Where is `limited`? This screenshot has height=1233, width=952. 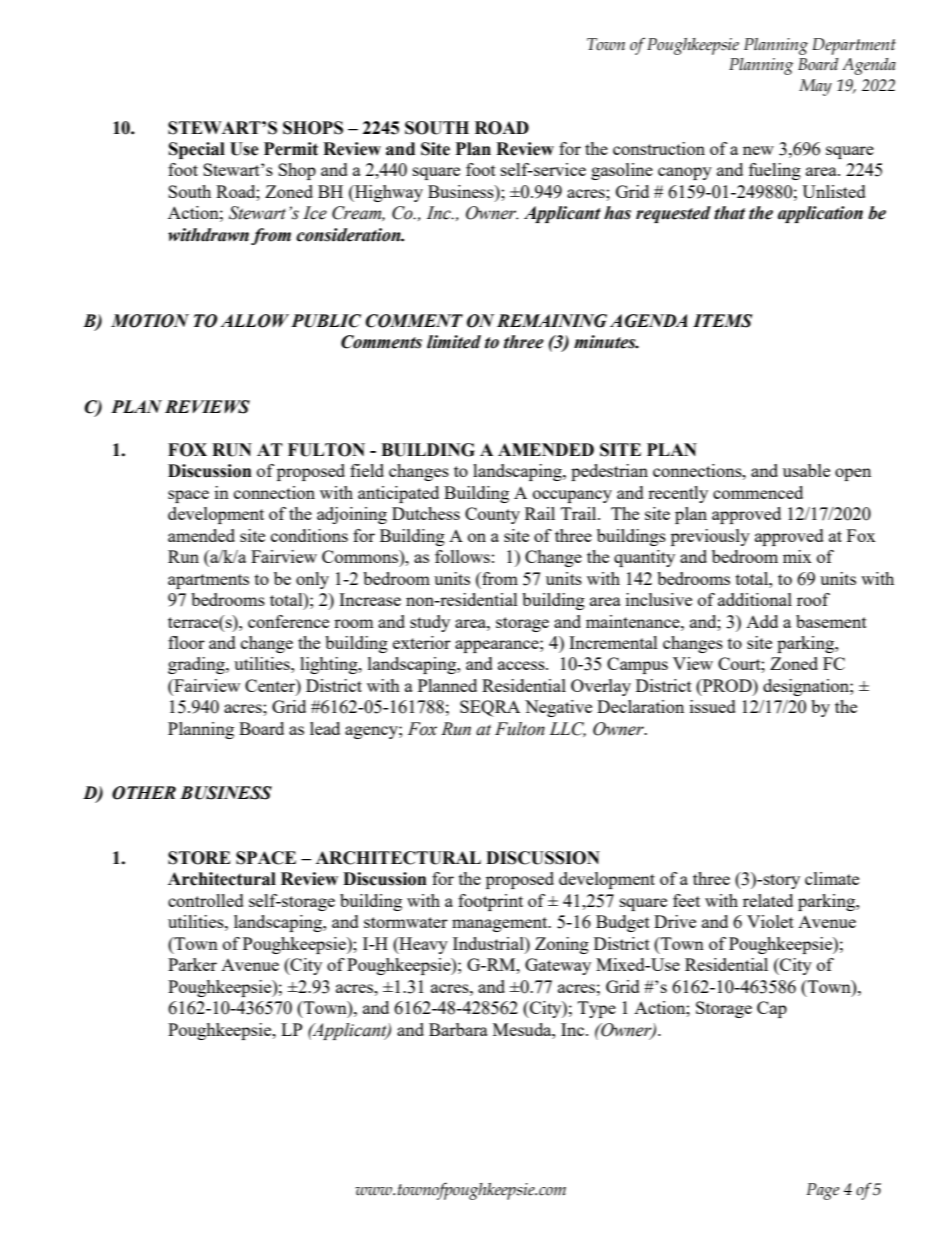
limited is located at coordinates (454, 342).
